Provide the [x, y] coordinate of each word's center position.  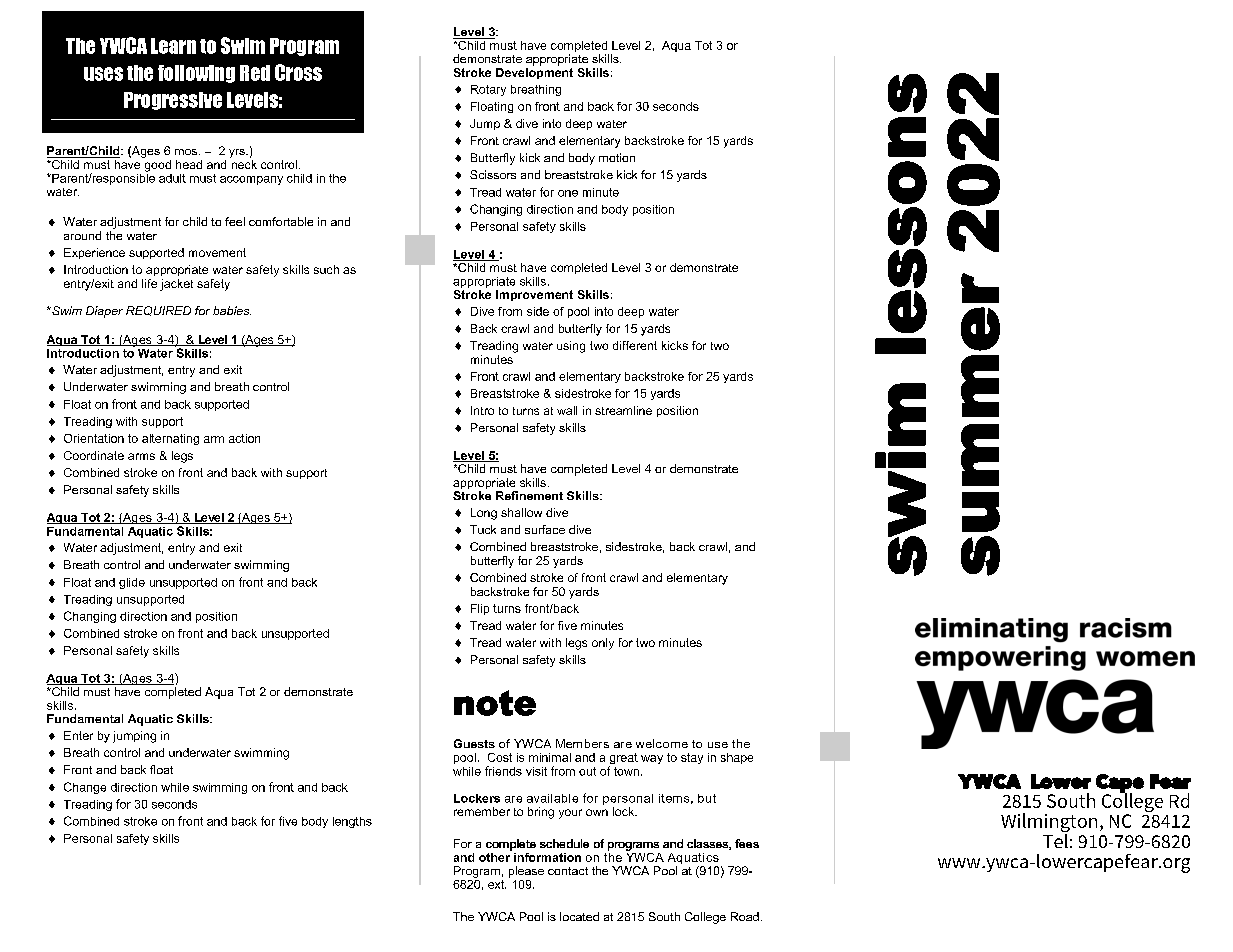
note [495, 703]
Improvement [534, 295]
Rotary [488, 90]
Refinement [529, 495]
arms [141, 456]
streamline [623, 410]
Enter [78, 735]
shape [737, 758]
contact [568, 871]
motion [617, 157]
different [635, 345]
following [196, 74]
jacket [176, 285]
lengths [352, 822]
